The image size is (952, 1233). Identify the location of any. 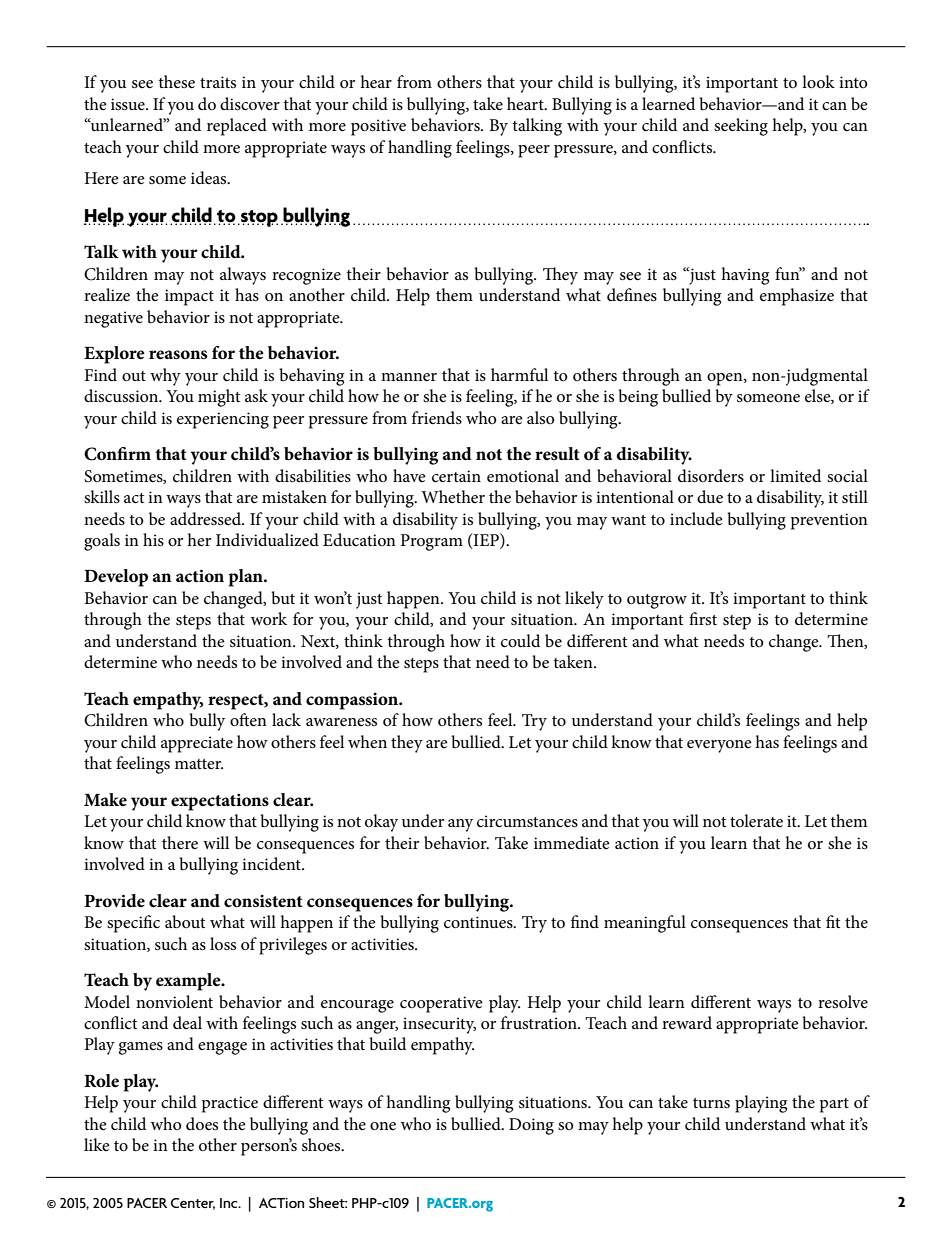
(460, 825).
